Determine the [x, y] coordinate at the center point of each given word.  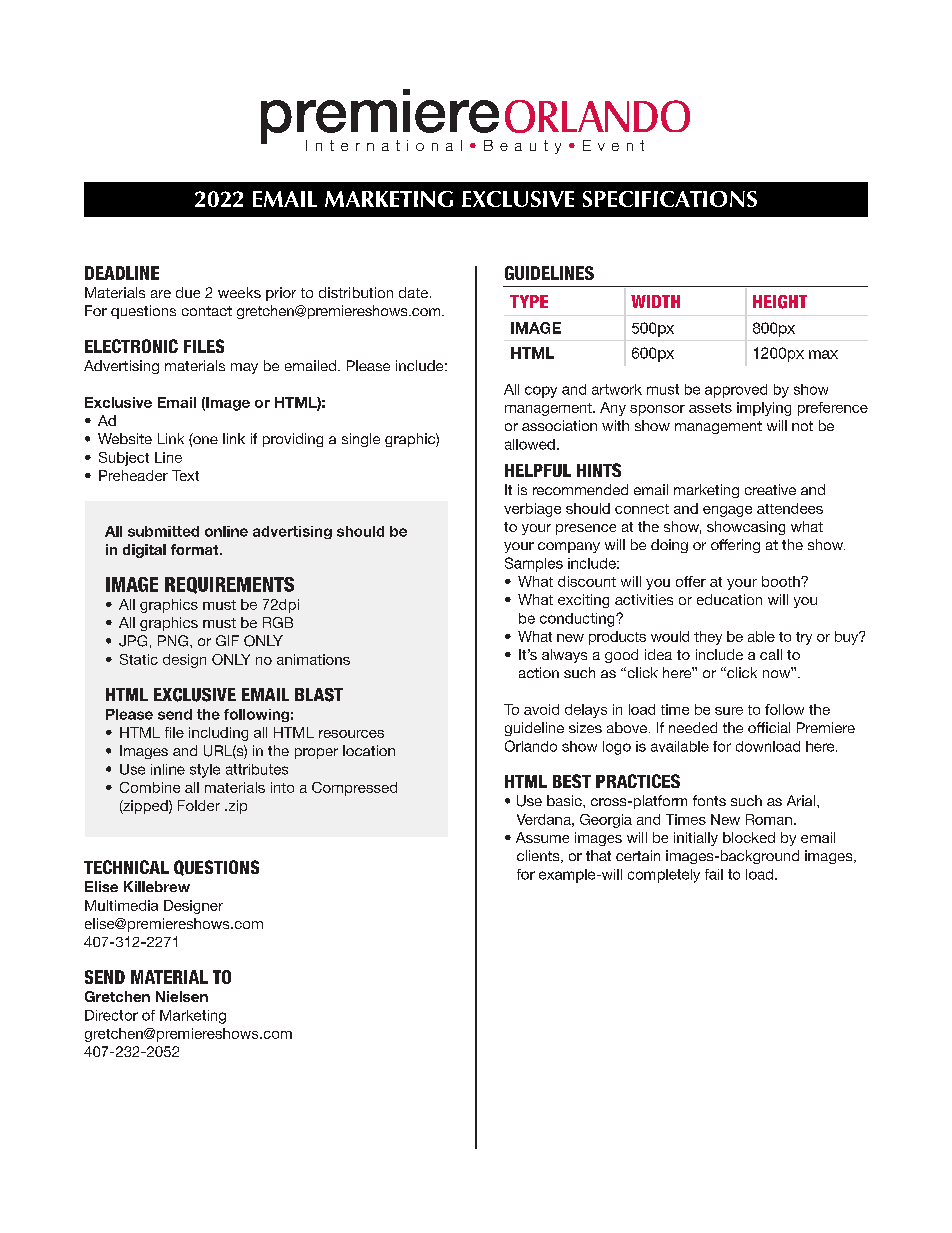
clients [539, 856]
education [729, 599]
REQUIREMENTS [229, 585]
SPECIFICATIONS [670, 199]
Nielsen [182, 996]
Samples [534, 564]
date [415, 292]
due [188, 292]
